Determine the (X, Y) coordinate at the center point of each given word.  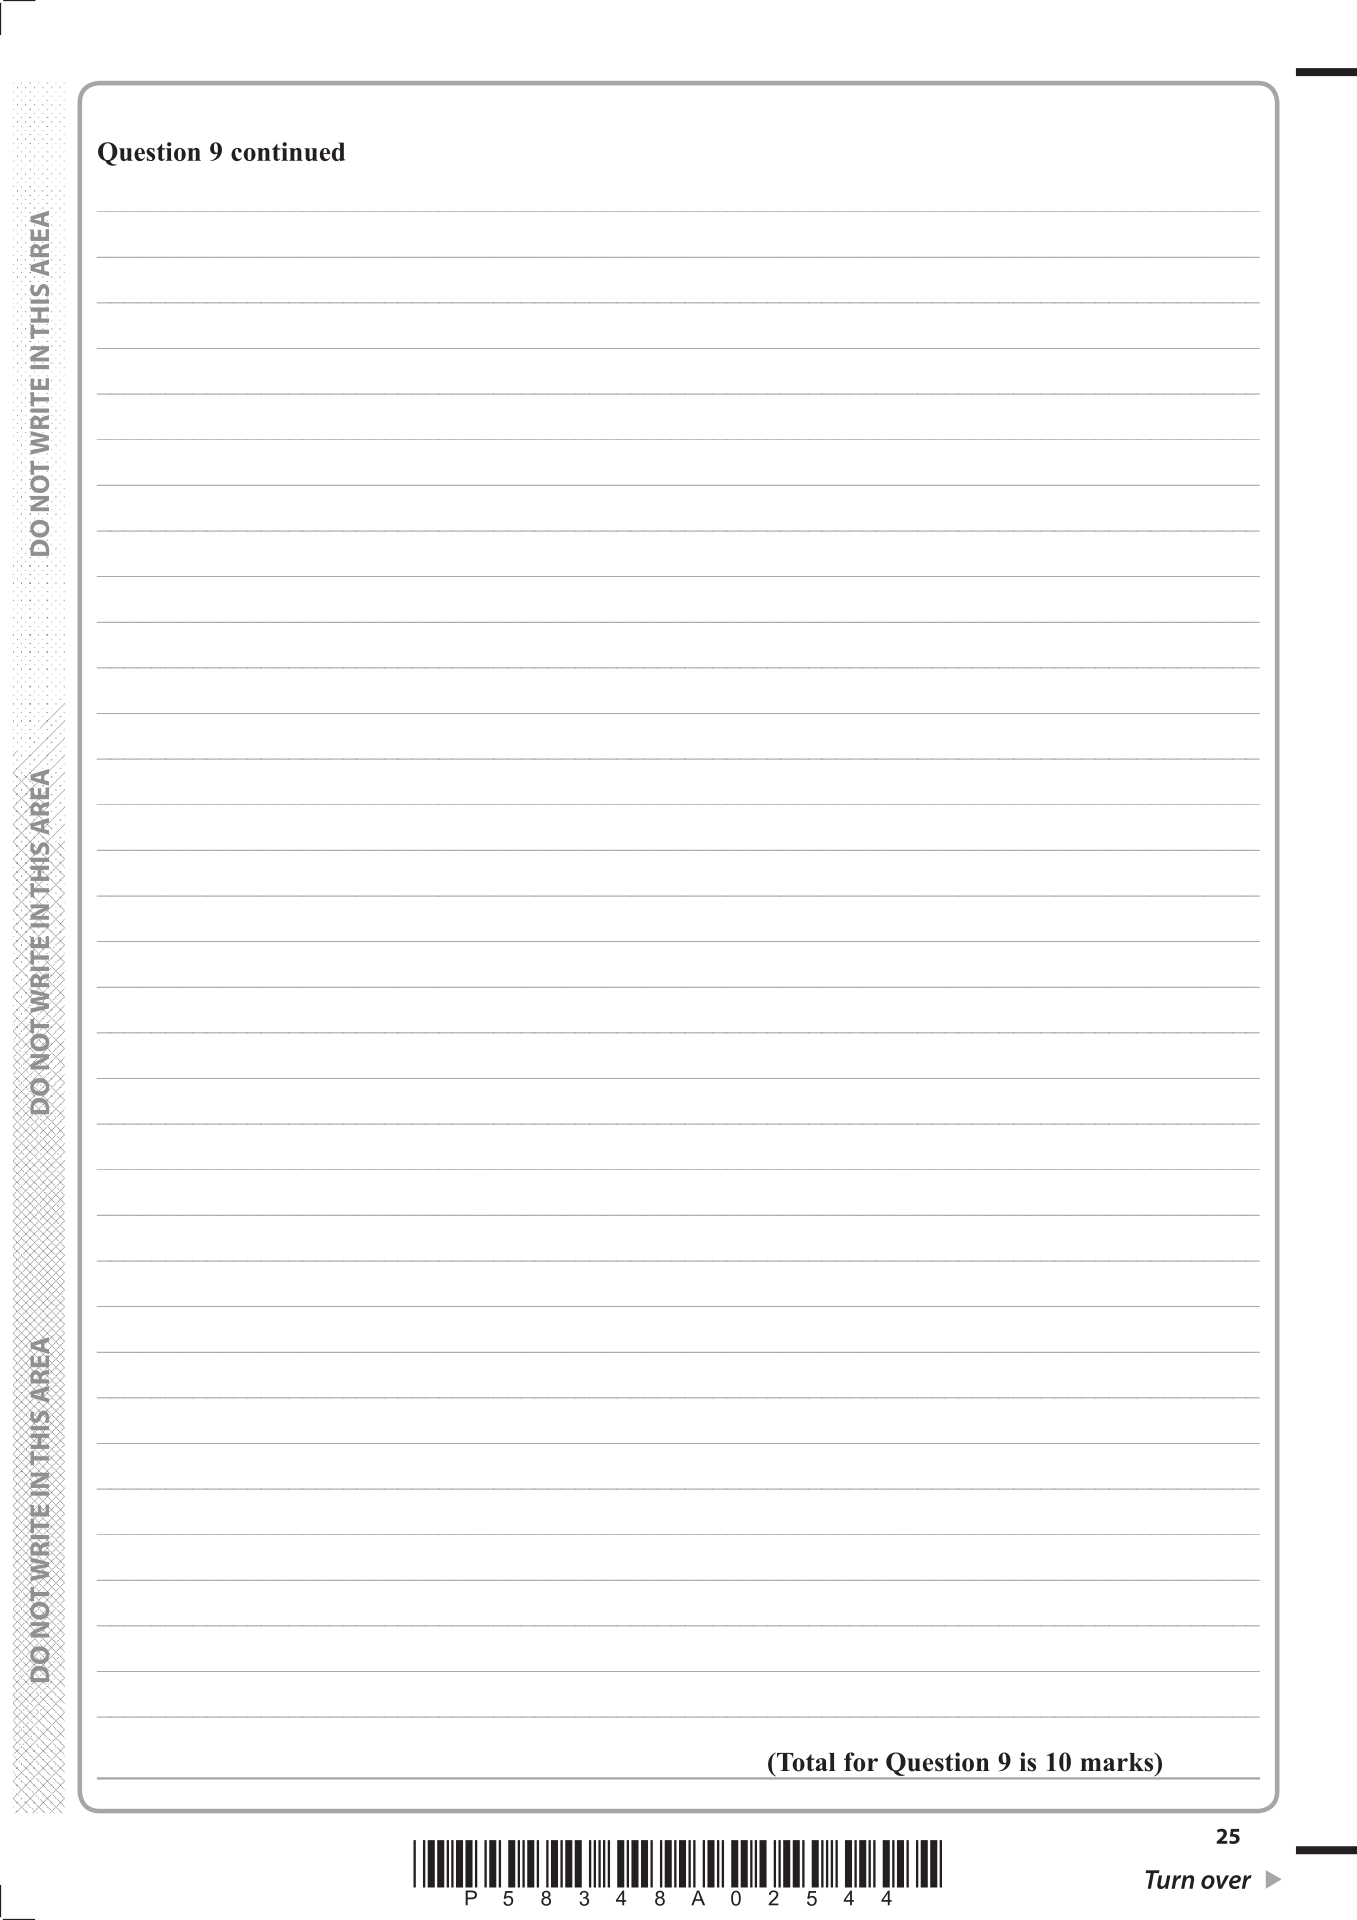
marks (1118, 1762)
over (1226, 1882)
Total (805, 1762)
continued (288, 151)
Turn (1169, 1879)
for (861, 1762)
